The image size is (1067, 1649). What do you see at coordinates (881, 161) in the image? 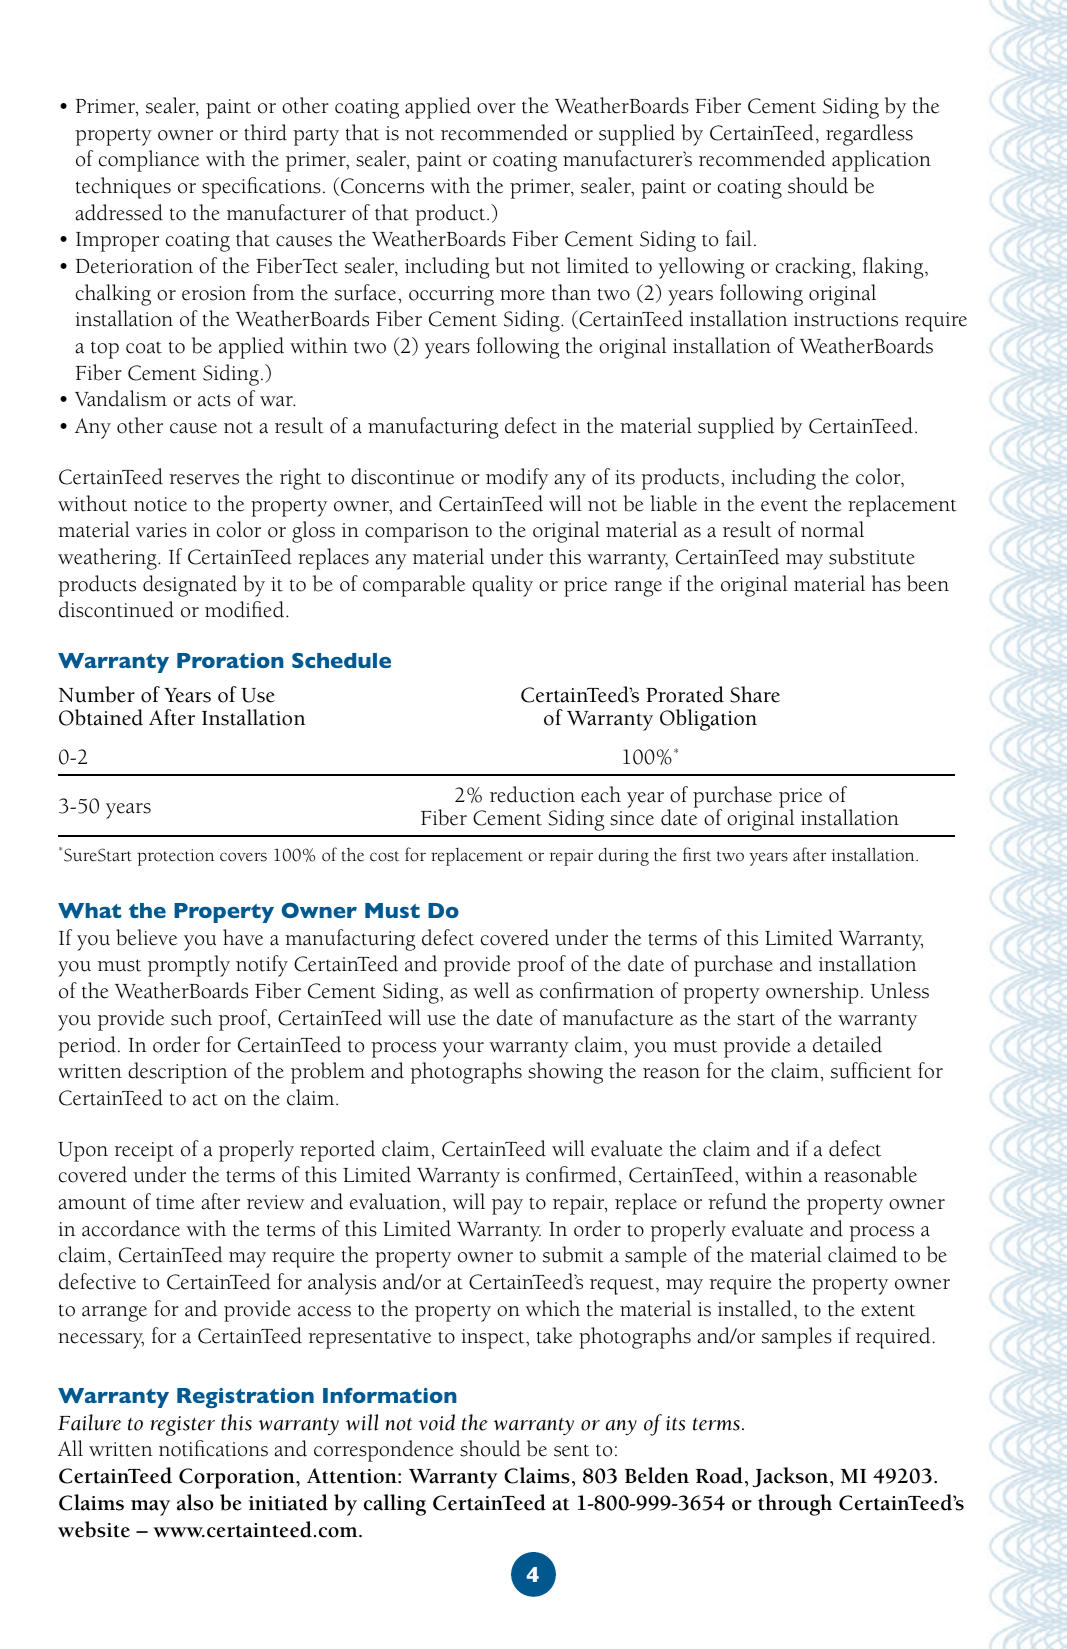
I see `application` at bounding box center [881, 161].
